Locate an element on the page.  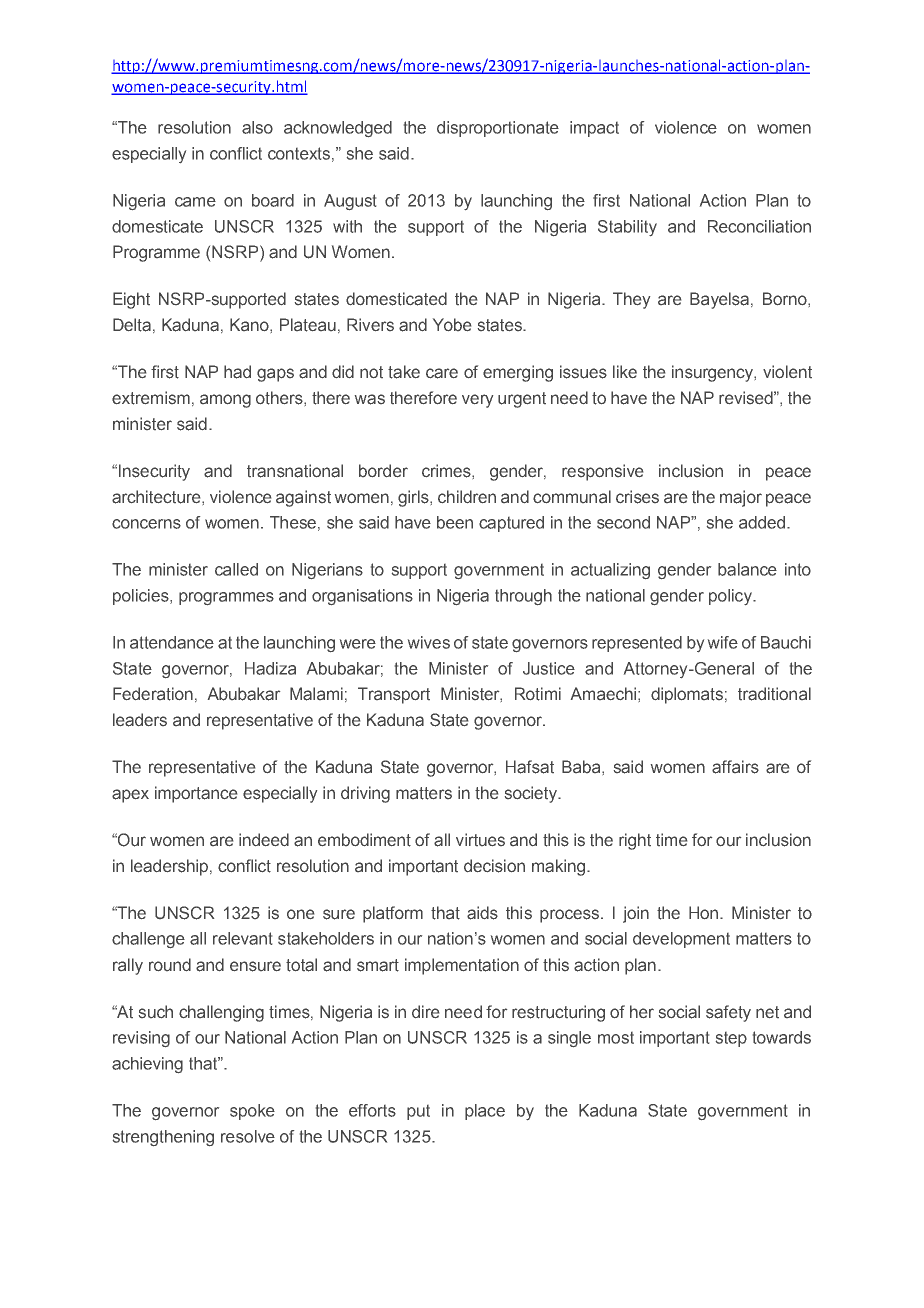
wife is located at coordinates (723, 642).
